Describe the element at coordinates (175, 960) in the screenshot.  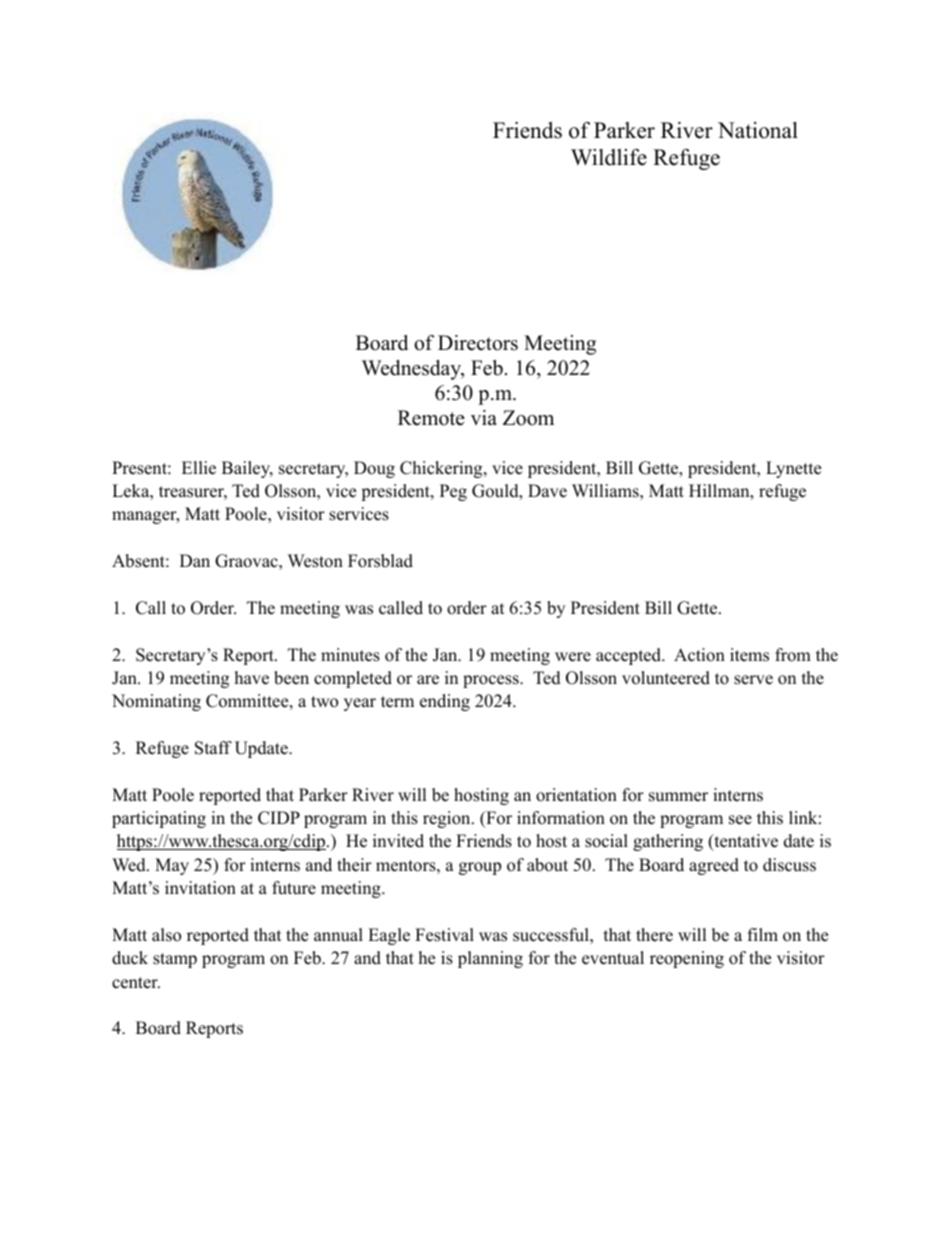
I see `stamp` at that location.
